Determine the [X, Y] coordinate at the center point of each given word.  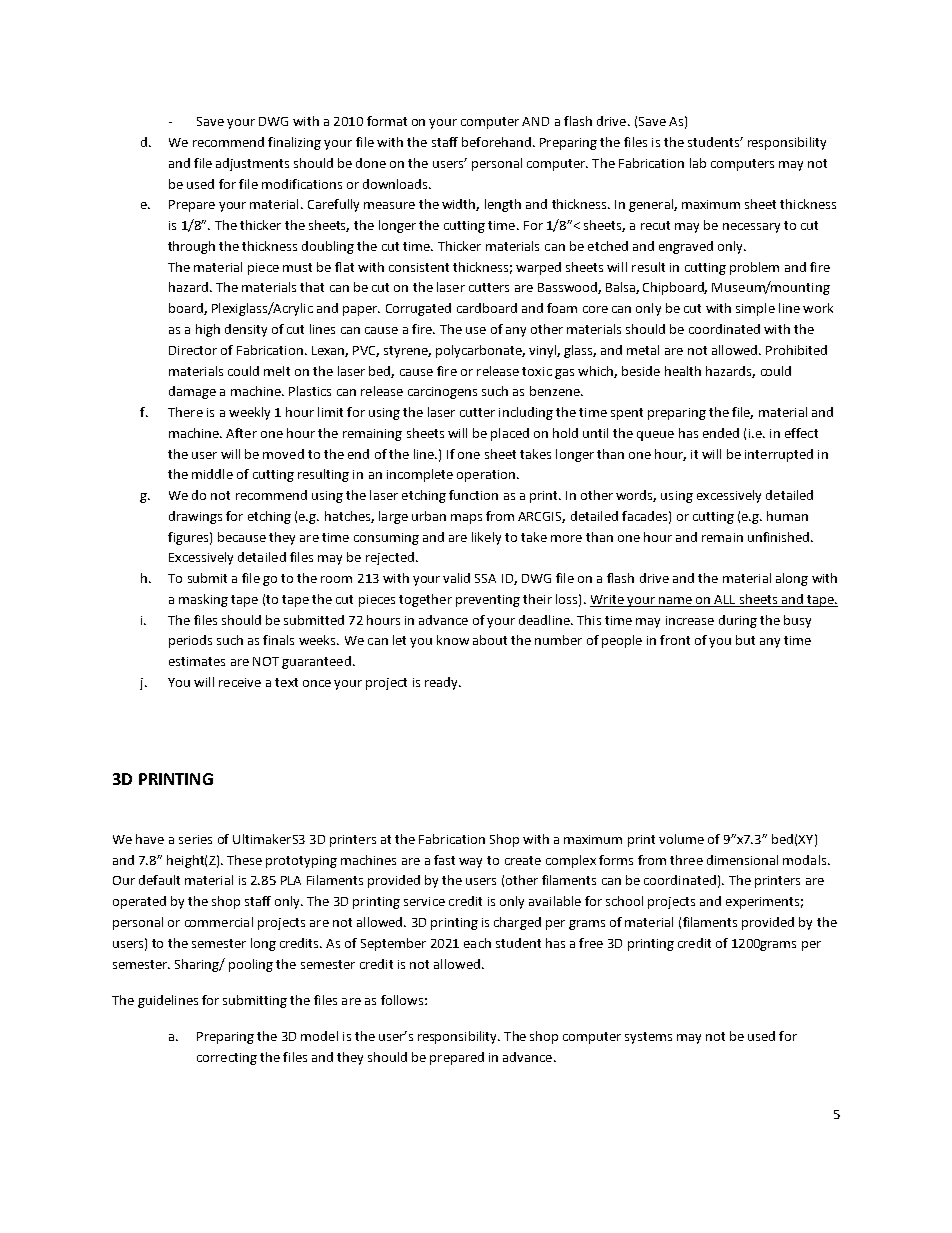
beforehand [496, 142]
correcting [227, 1059]
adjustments [252, 164]
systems [648, 1038]
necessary [751, 228]
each [477, 943]
